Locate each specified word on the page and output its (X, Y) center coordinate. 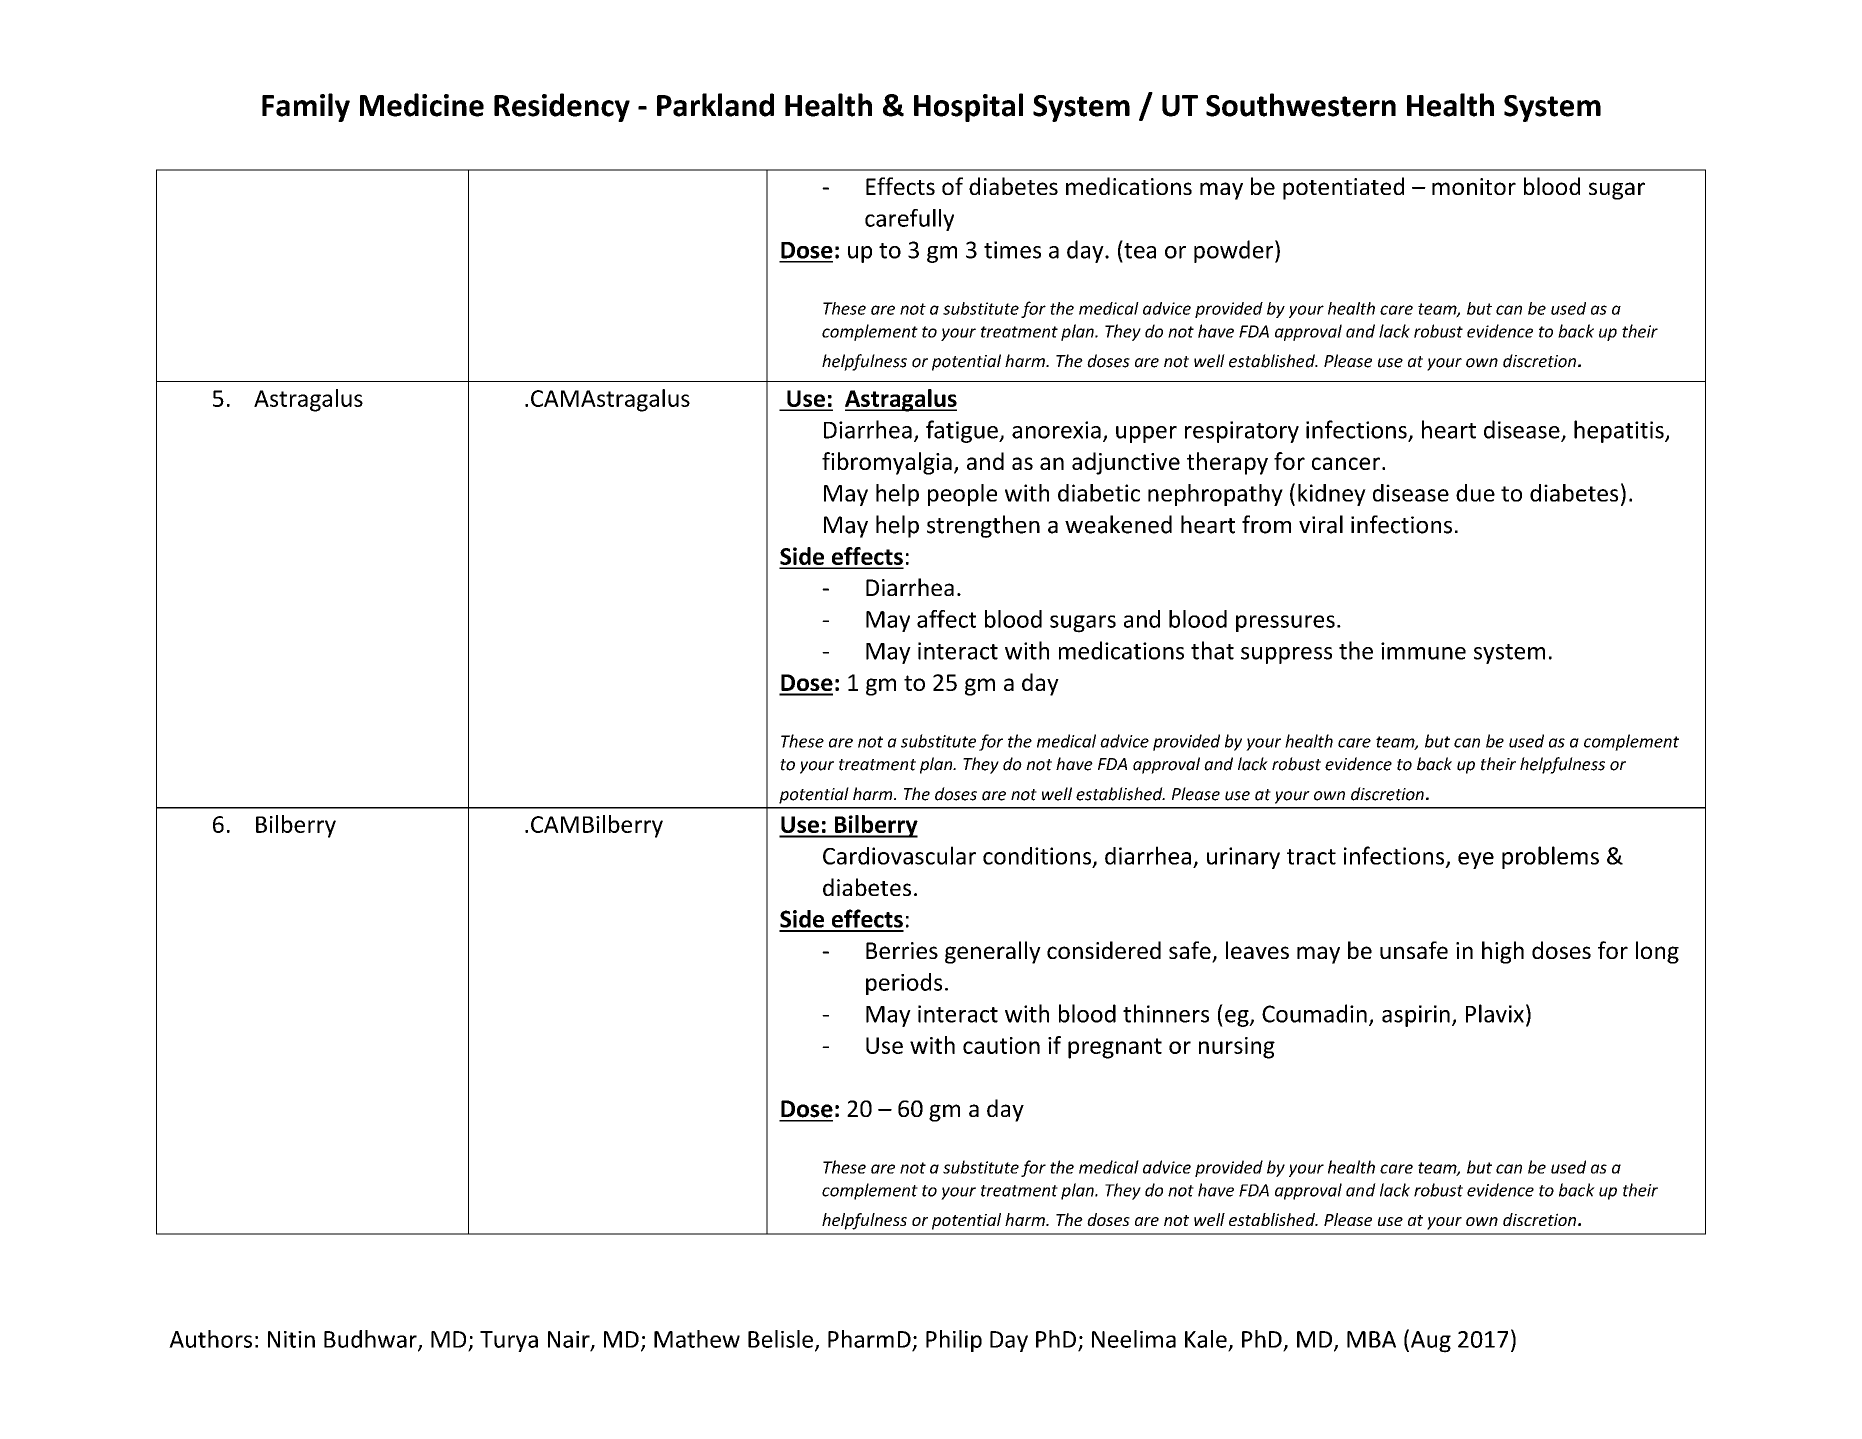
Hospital (968, 107)
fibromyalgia (887, 463)
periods (904, 984)
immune (1423, 651)
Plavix (1495, 1013)
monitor (1474, 186)
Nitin (291, 1339)
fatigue (963, 431)
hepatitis (1620, 431)
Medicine (422, 105)
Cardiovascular (899, 855)
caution (1001, 1045)
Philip (954, 1341)
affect (946, 619)
